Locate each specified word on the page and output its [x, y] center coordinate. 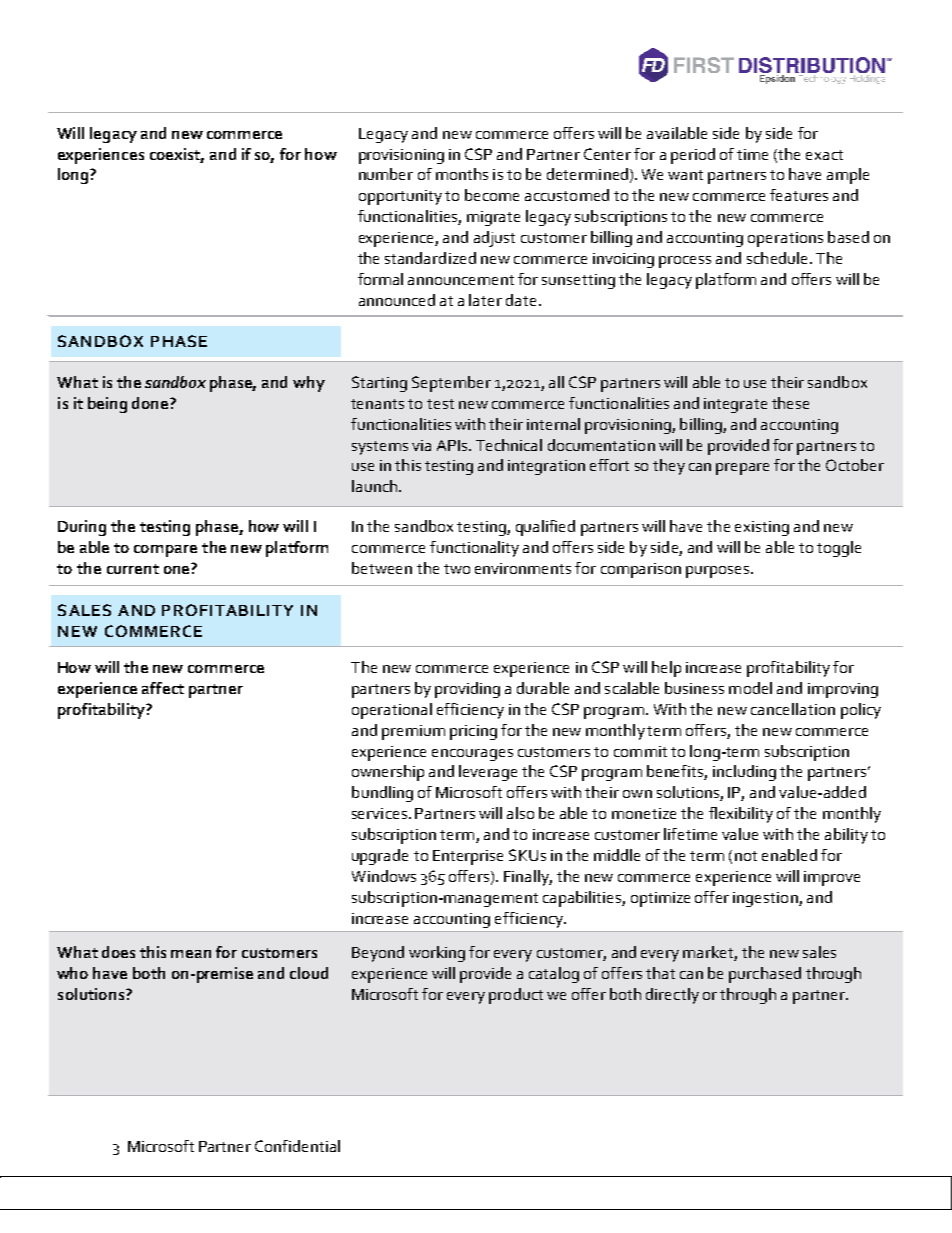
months [462, 174]
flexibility [741, 815]
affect [163, 688]
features [799, 195]
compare [165, 551]
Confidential [297, 1146]
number [386, 174]
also [520, 813]
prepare [742, 469]
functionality [474, 549]
